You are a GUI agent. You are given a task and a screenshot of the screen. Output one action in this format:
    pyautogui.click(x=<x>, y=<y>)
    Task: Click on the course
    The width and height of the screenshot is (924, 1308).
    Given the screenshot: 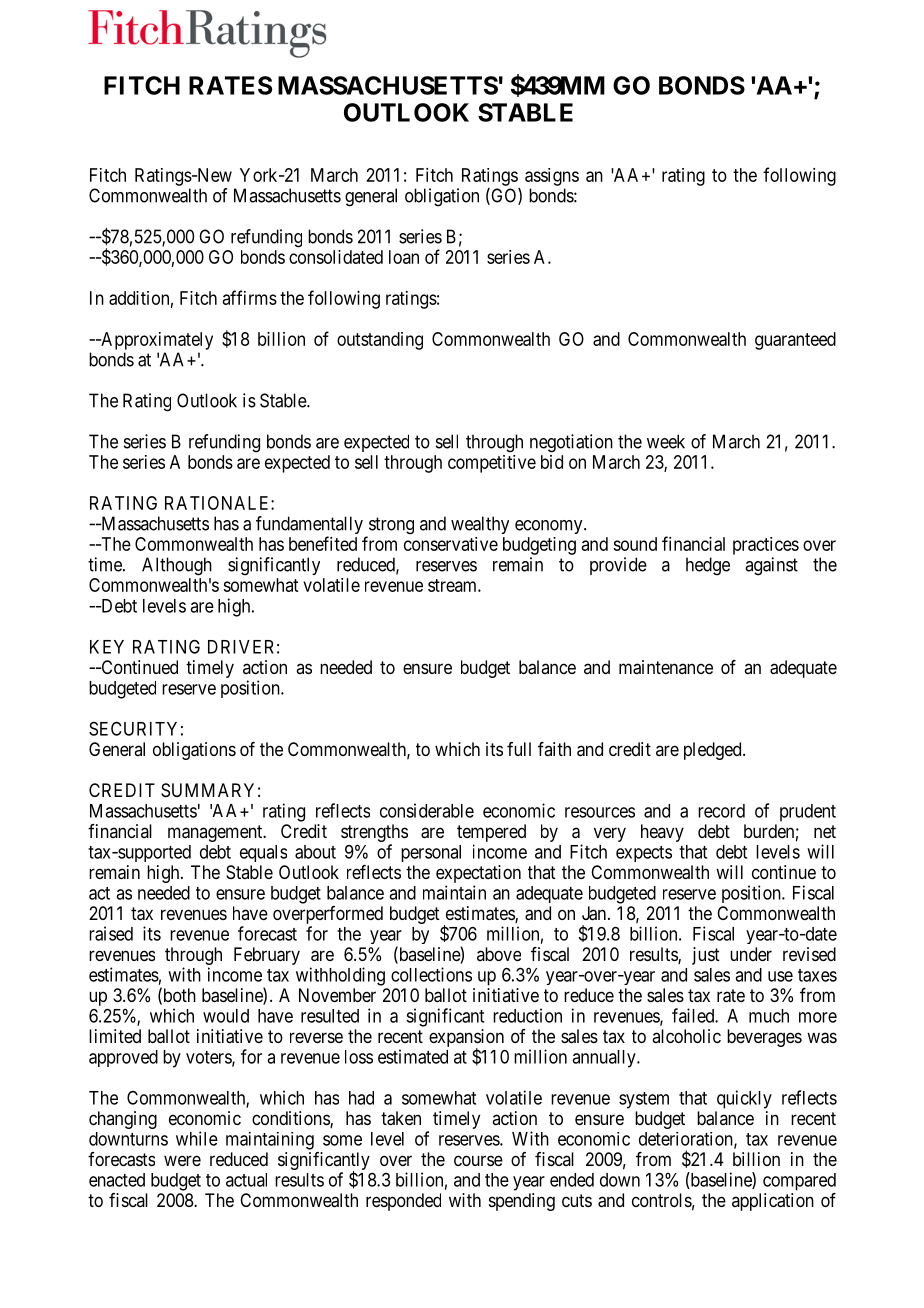 What is the action you would take?
    pyautogui.click(x=478, y=1160)
